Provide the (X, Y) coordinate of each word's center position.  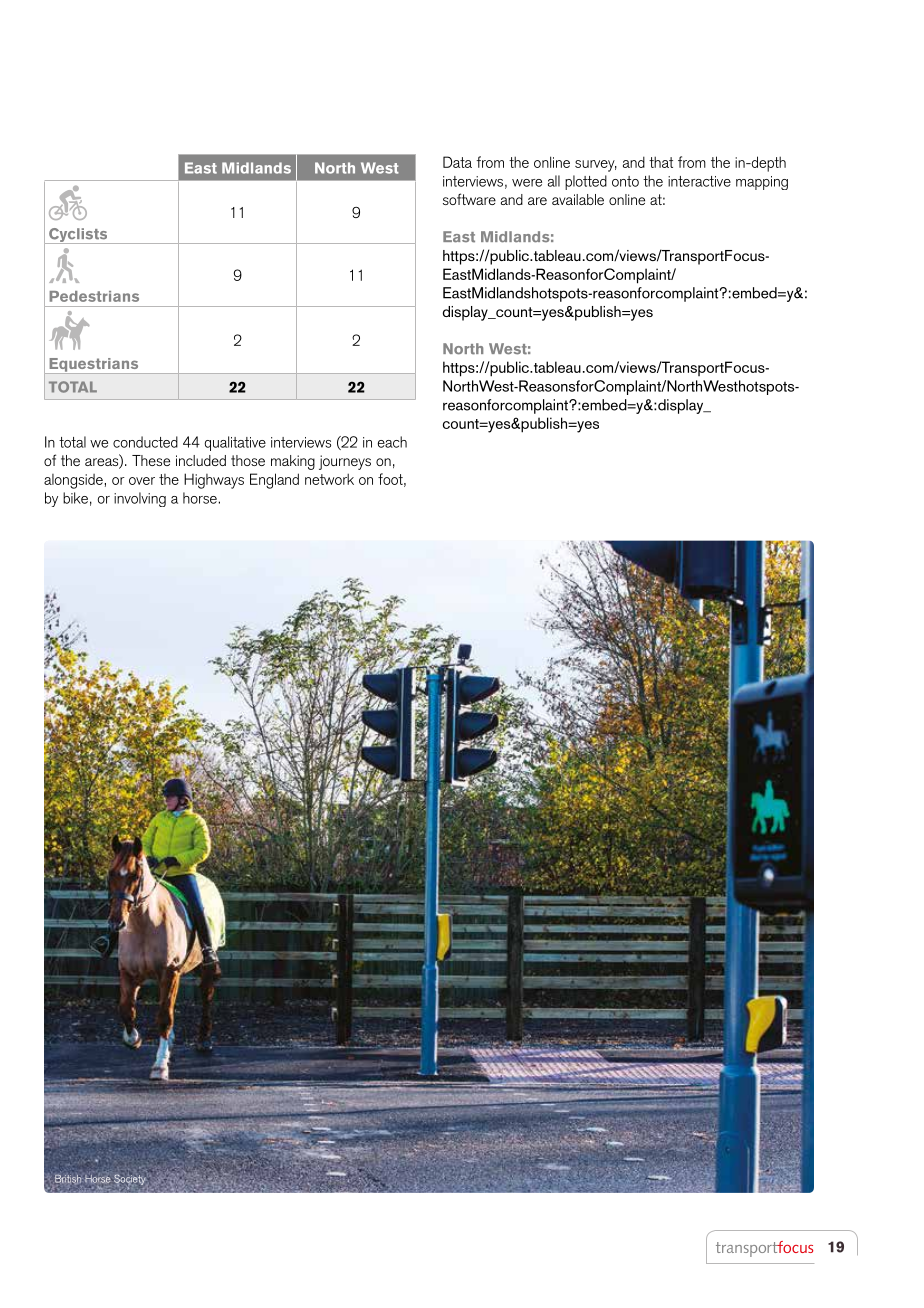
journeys (345, 462)
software (469, 199)
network (329, 479)
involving (140, 499)
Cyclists (78, 236)
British (68, 1179)
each (392, 442)
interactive (699, 181)
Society (129, 1181)
